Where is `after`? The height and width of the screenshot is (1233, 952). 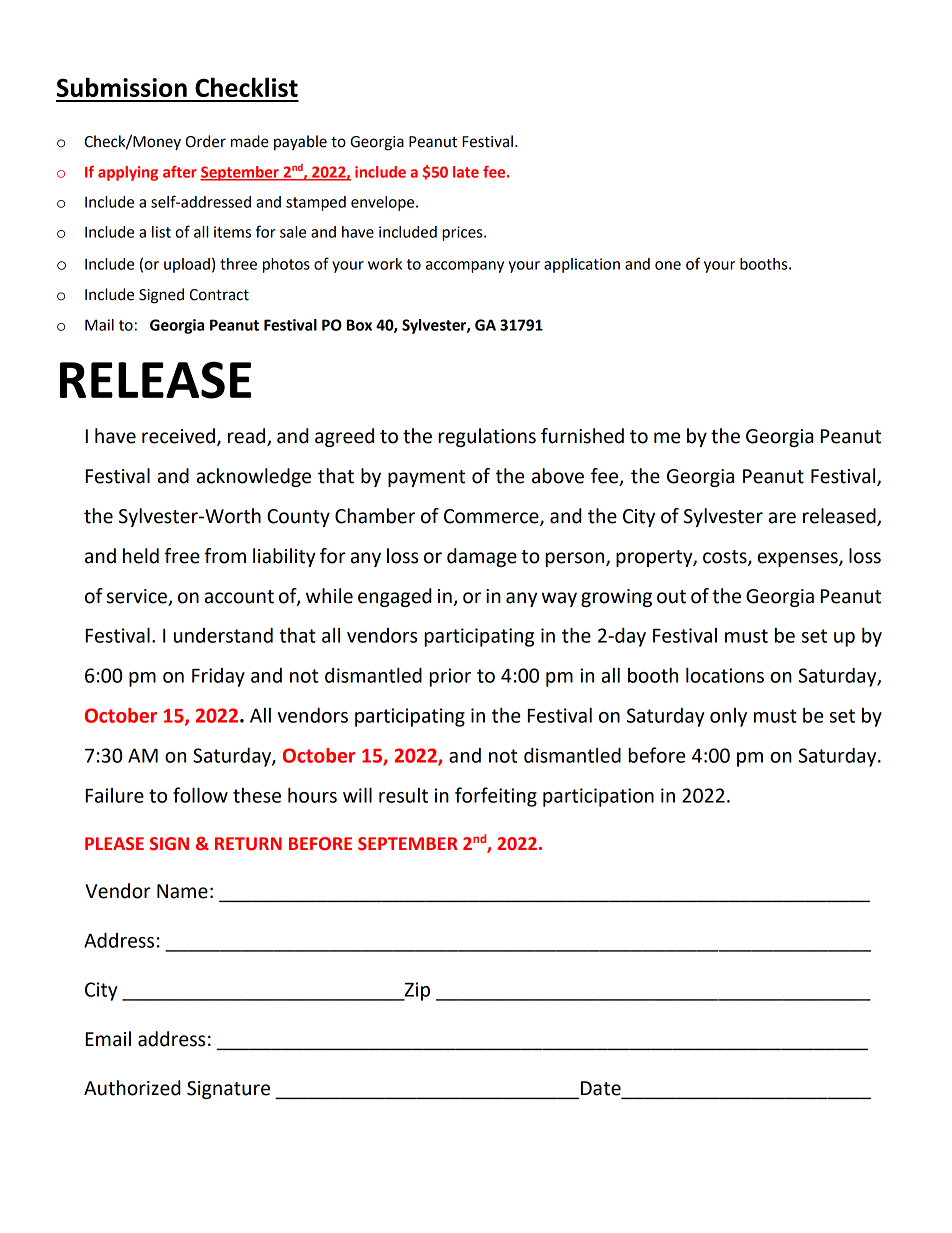
after is located at coordinates (180, 172).
